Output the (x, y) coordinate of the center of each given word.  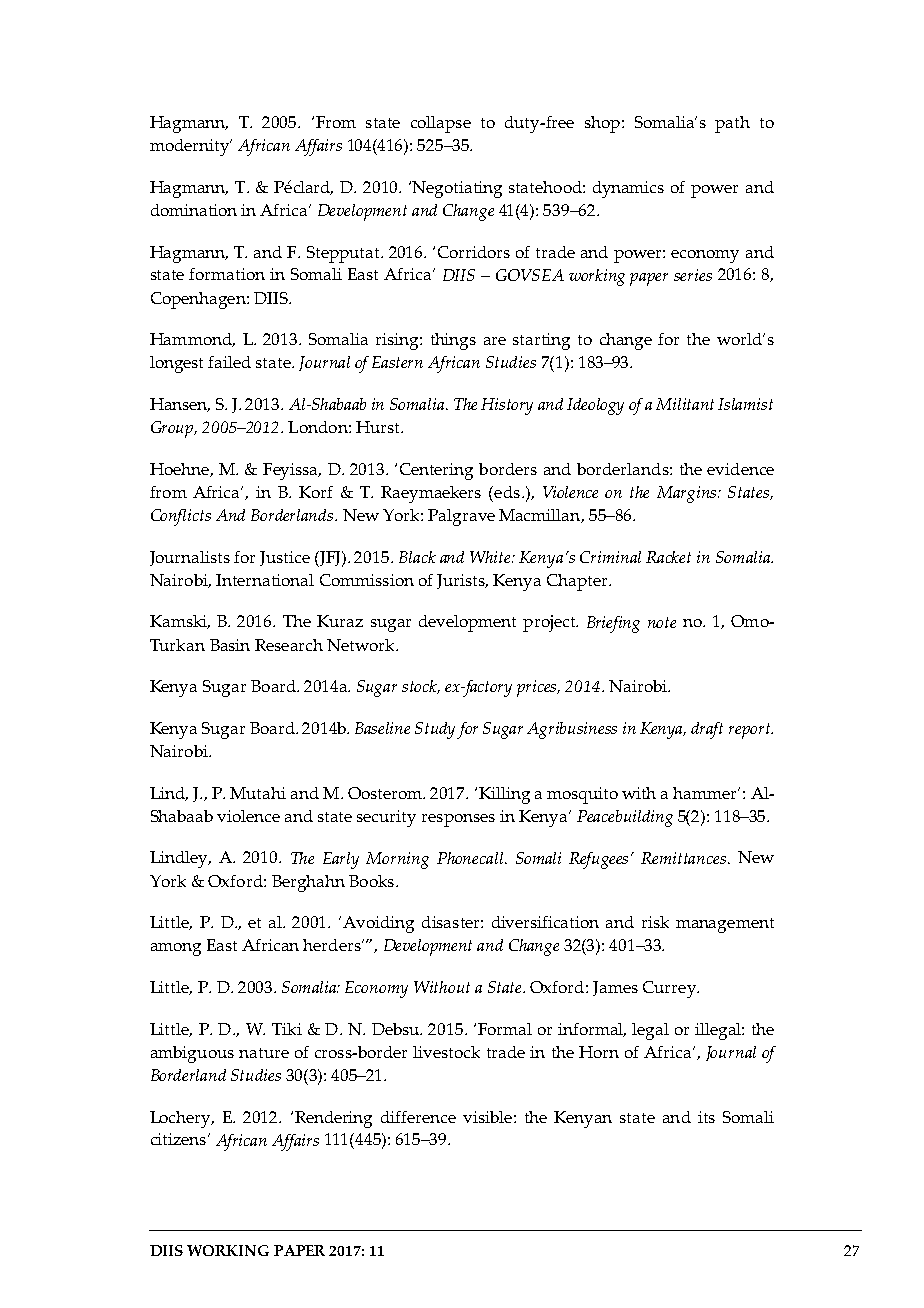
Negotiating (456, 189)
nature (264, 1053)
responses (458, 820)
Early (341, 860)
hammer (706, 793)
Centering (436, 471)
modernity (191, 147)
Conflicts (181, 517)
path (732, 124)
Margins (688, 494)
